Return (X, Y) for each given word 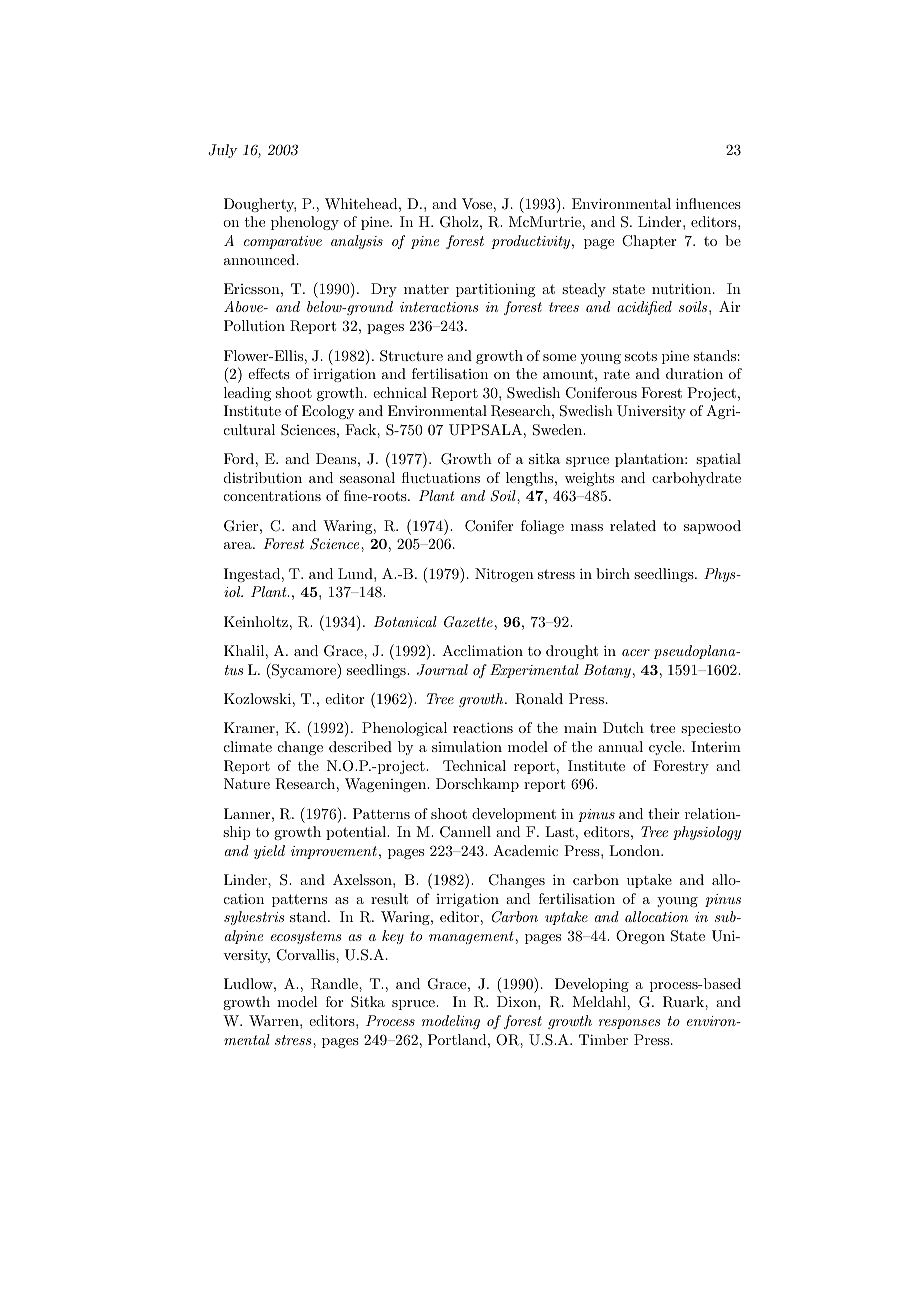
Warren (275, 1020)
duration (694, 373)
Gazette (468, 622)
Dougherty (260, 205)
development (514, 815)
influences (708, 203)
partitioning (495, 290)
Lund (356, 573)
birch (613, 573)
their (663, 813)
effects (269, 373)
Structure (411, 356)
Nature (247, 783)
